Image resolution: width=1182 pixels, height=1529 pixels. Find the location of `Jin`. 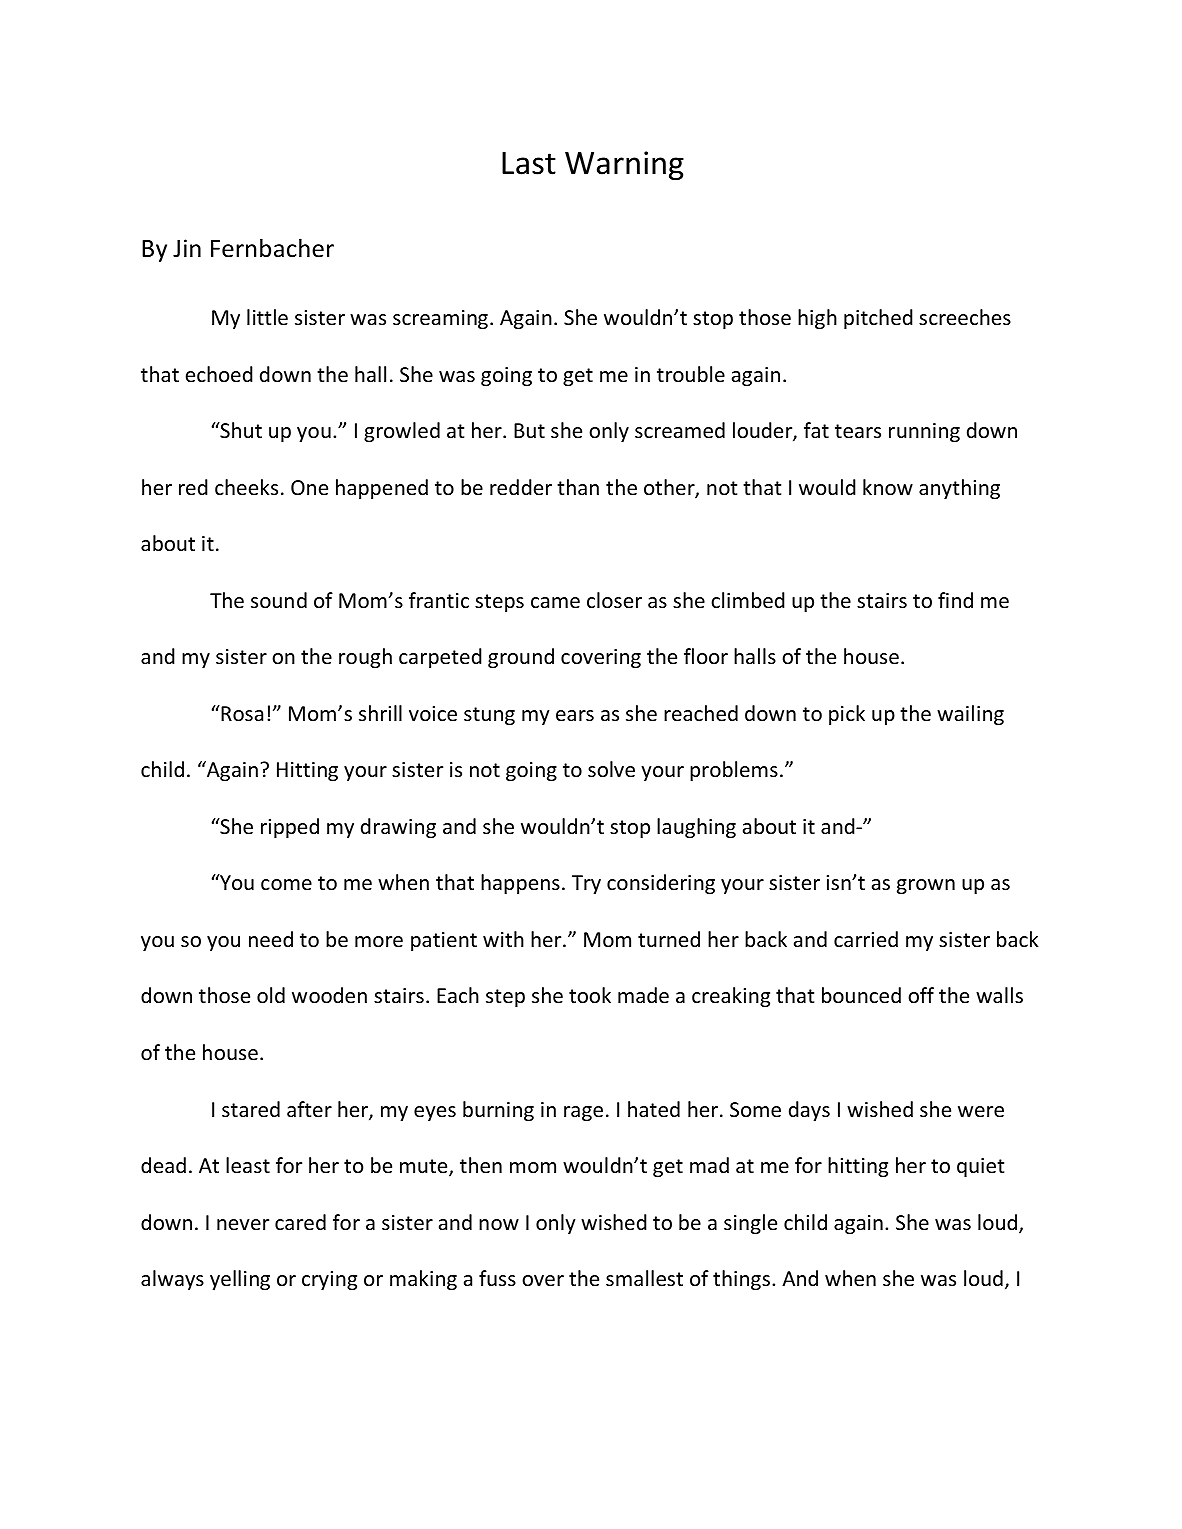

Jin is located at coordinates (187, 248).
